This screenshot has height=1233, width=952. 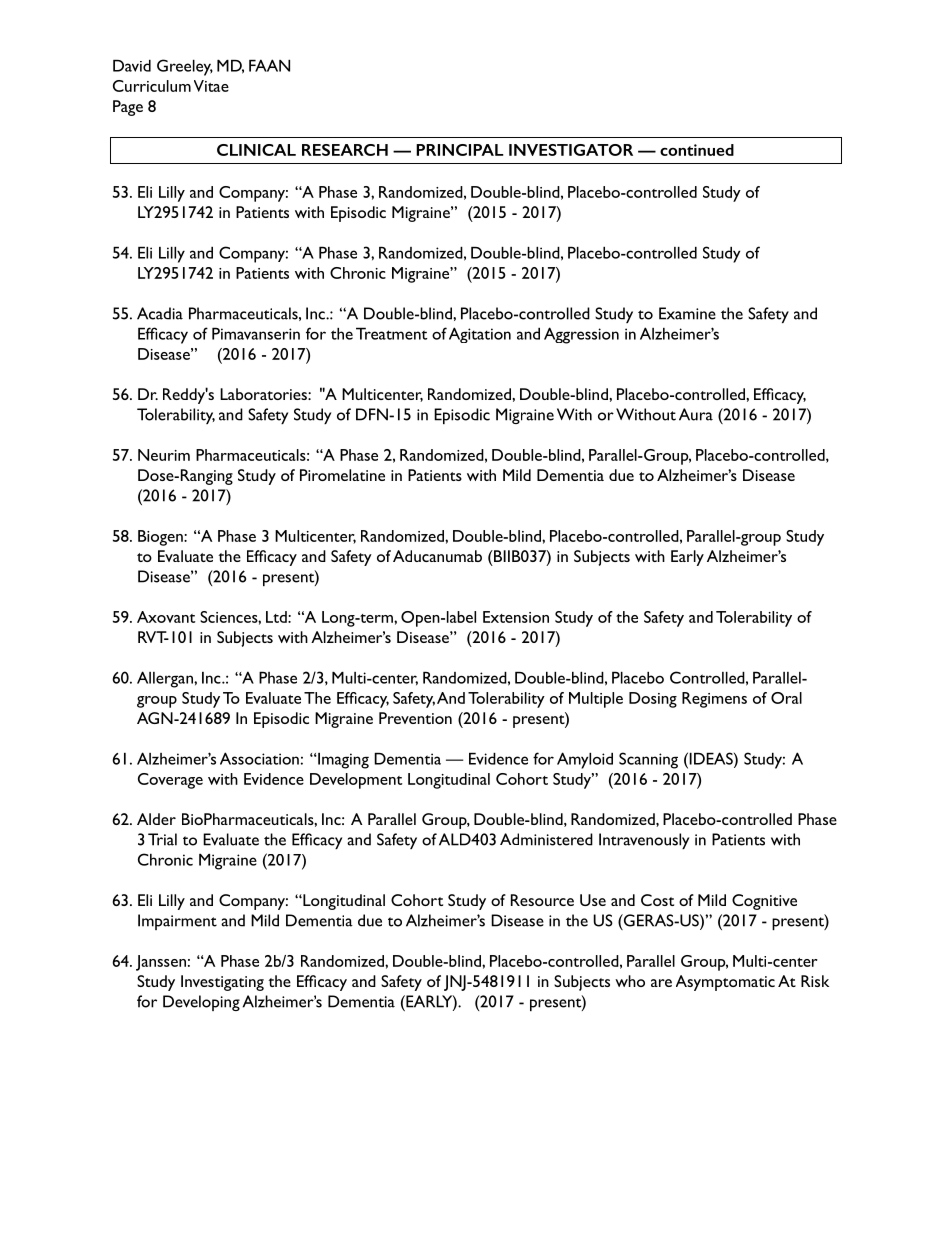 I want to click on continued, so click(x=697, y=150).
